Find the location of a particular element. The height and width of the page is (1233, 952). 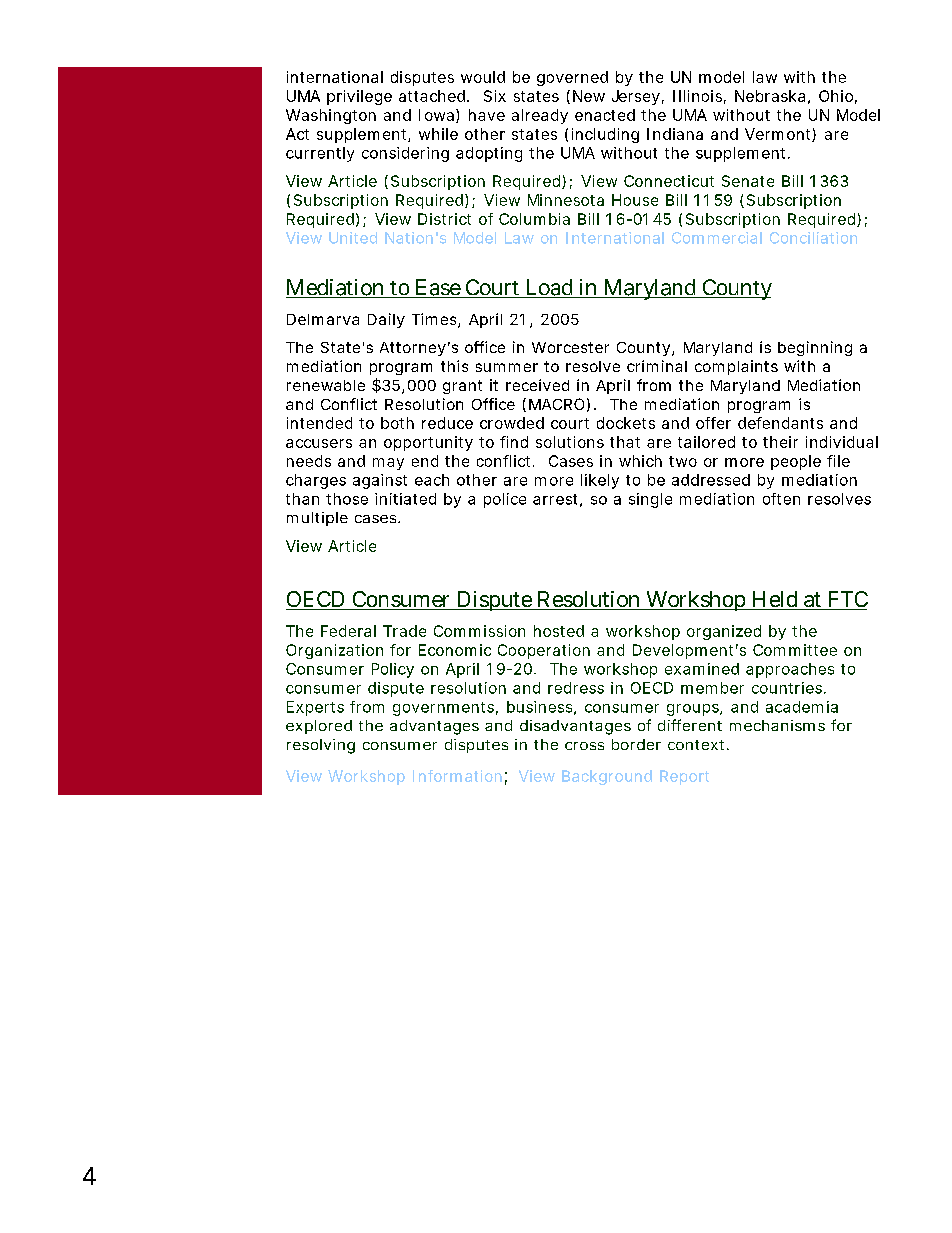

organized is located at coordinates (724, 632).
